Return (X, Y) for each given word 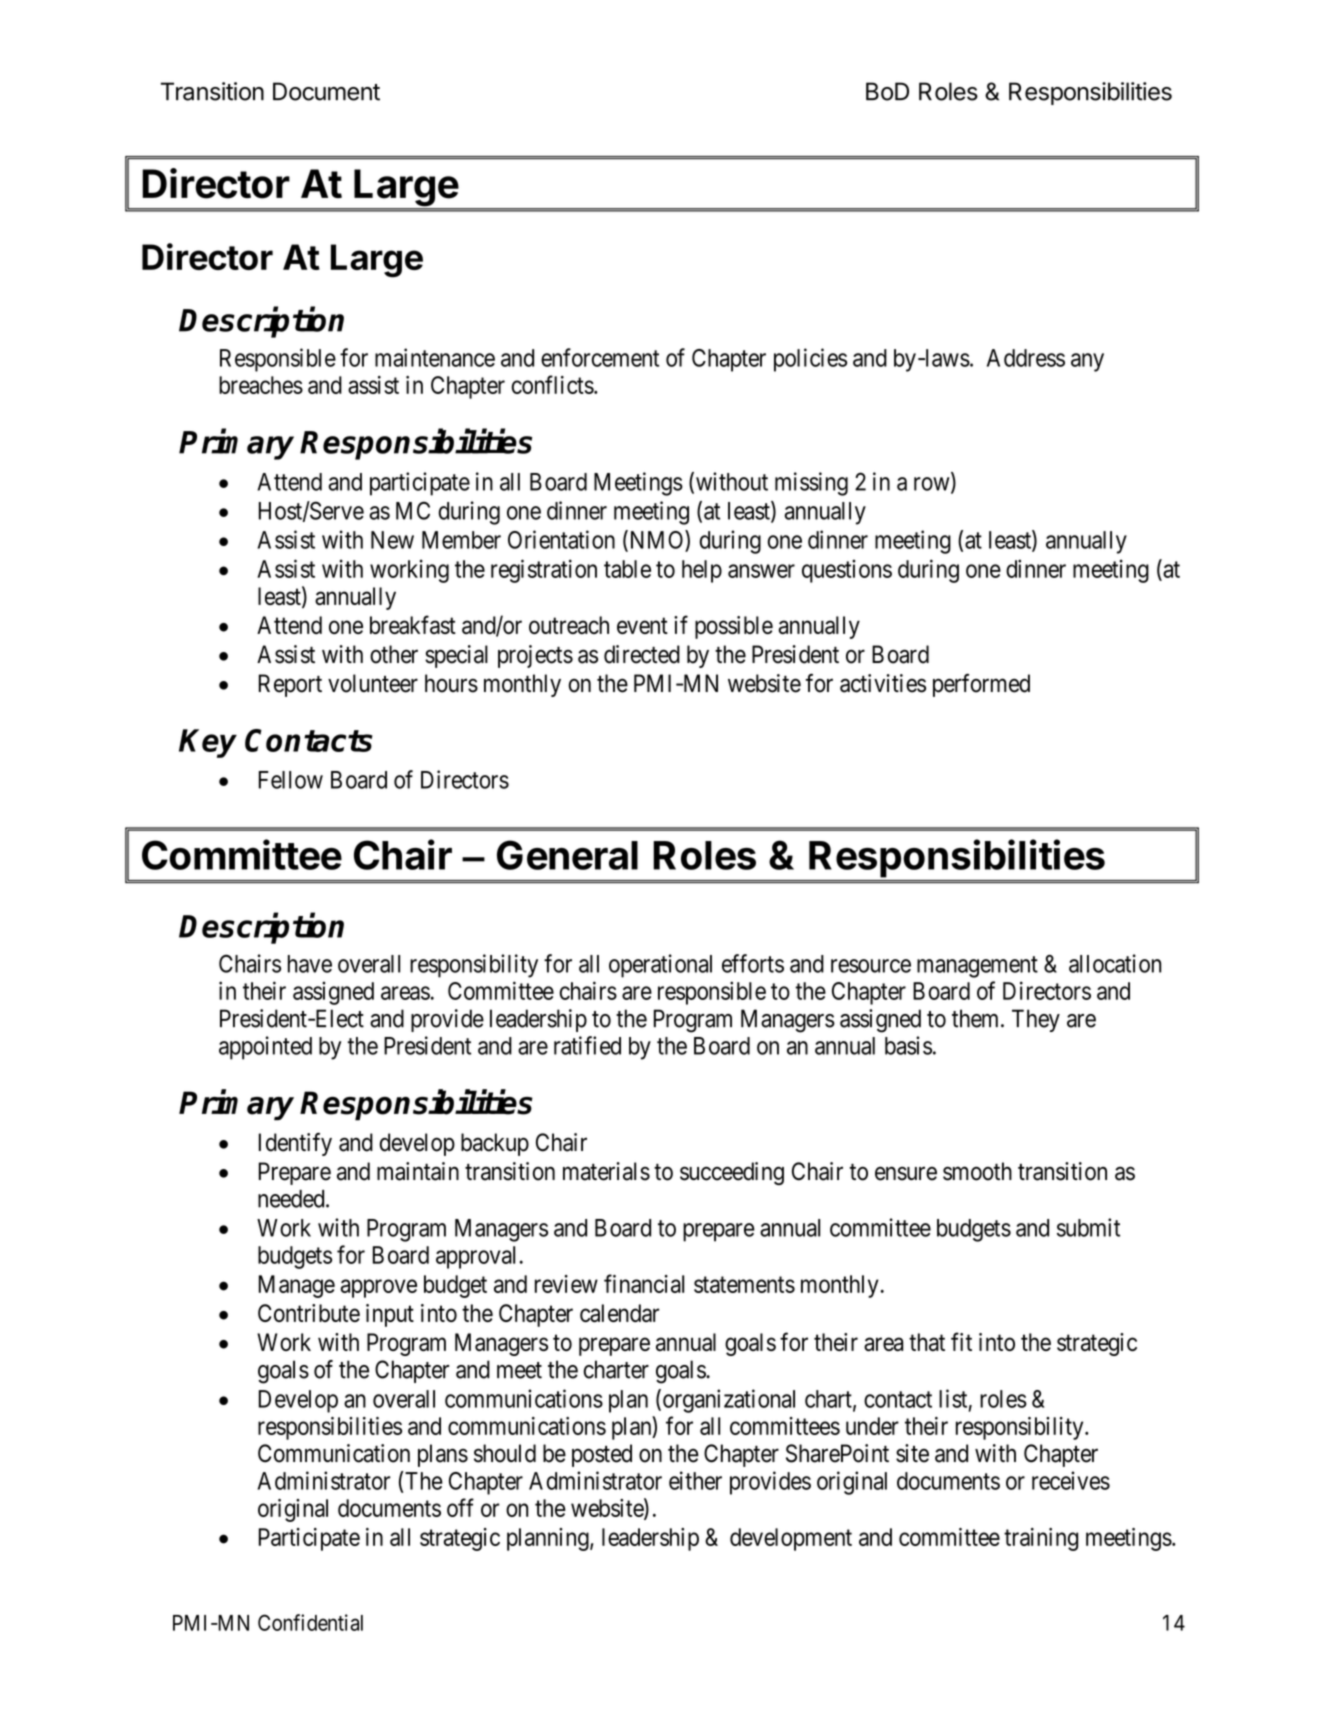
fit (961, 1341)
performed (981, 685)
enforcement (600, 357)
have (310, 964)
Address (1026, 358)
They (1036, 1020)
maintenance (435, 357)
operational (660, 966)
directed (642, 654)
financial (644, 1283)
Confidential (310, 1622)
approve (379, 1288)
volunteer (373, 683)
